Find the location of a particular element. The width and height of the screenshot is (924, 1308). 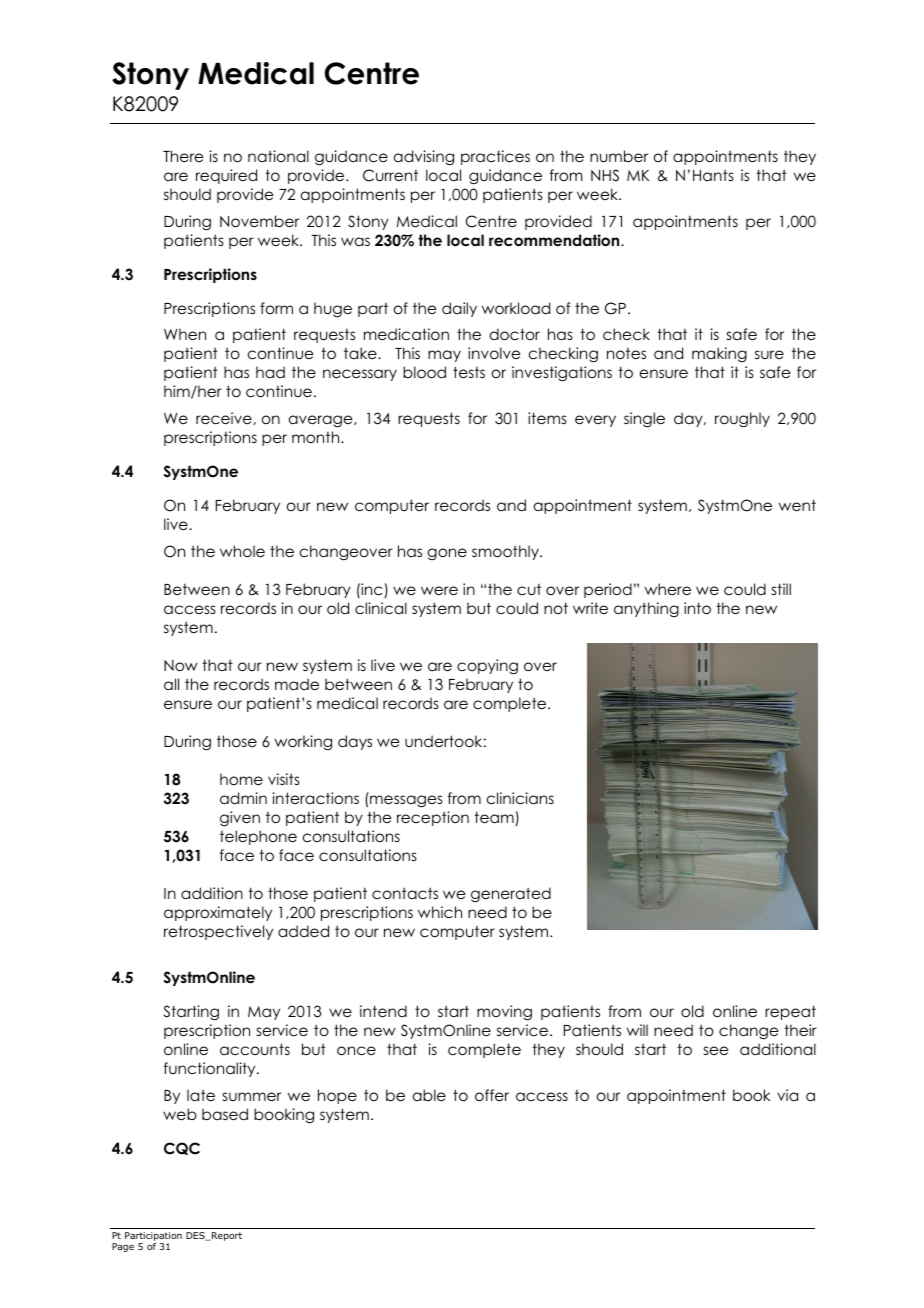

repeat is located at coordinates (790, 1012).
